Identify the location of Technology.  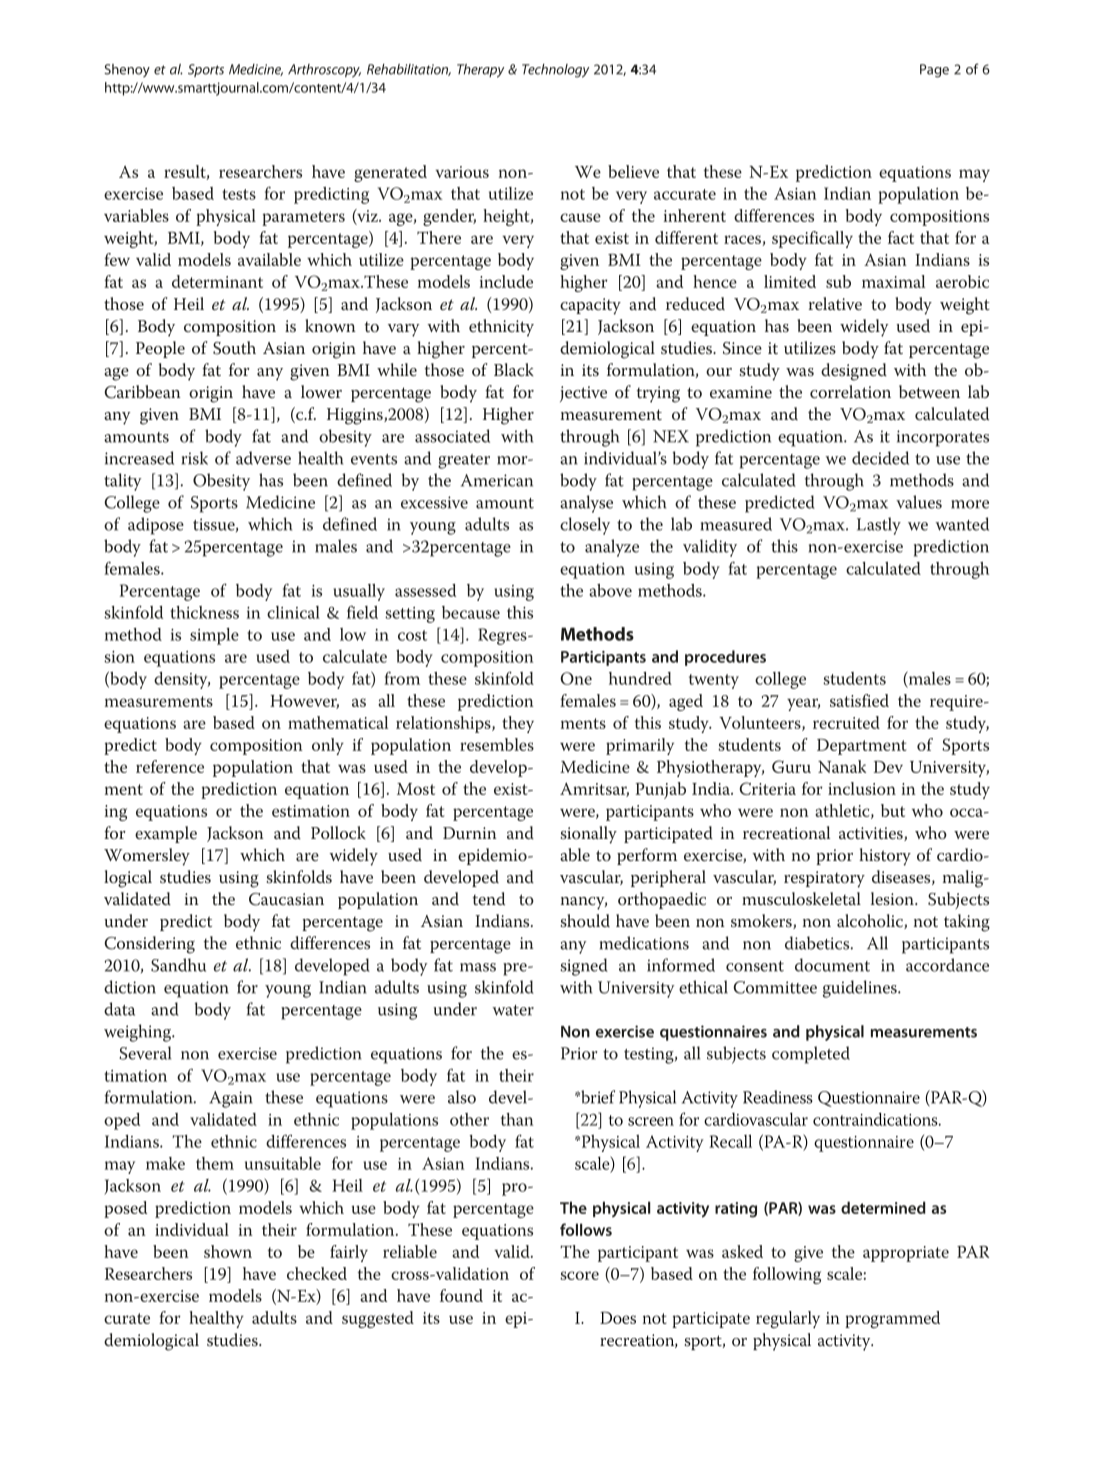
(555, 71).
